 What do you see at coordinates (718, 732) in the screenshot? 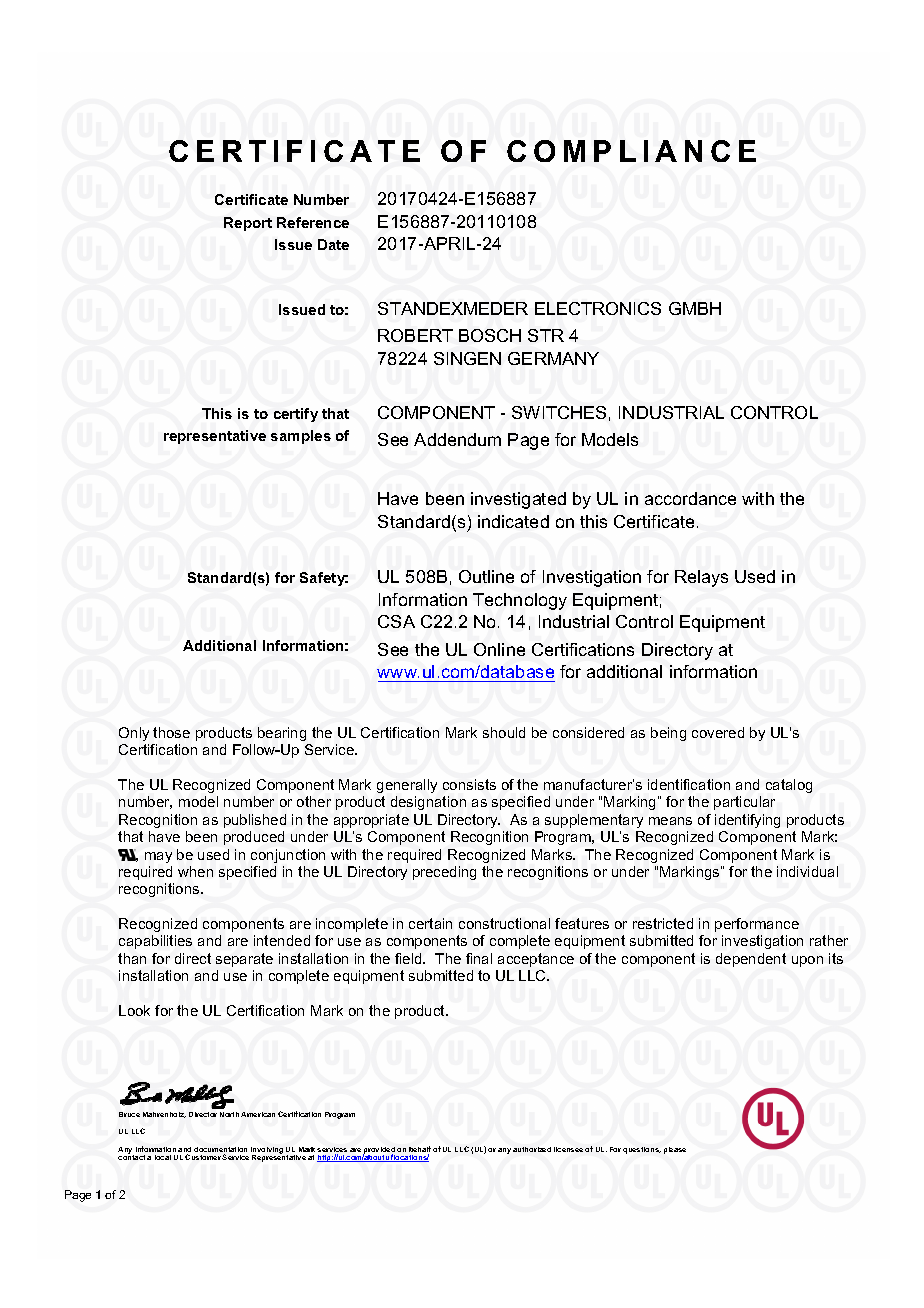
I see `covered` at bounding box center [718, 732].
